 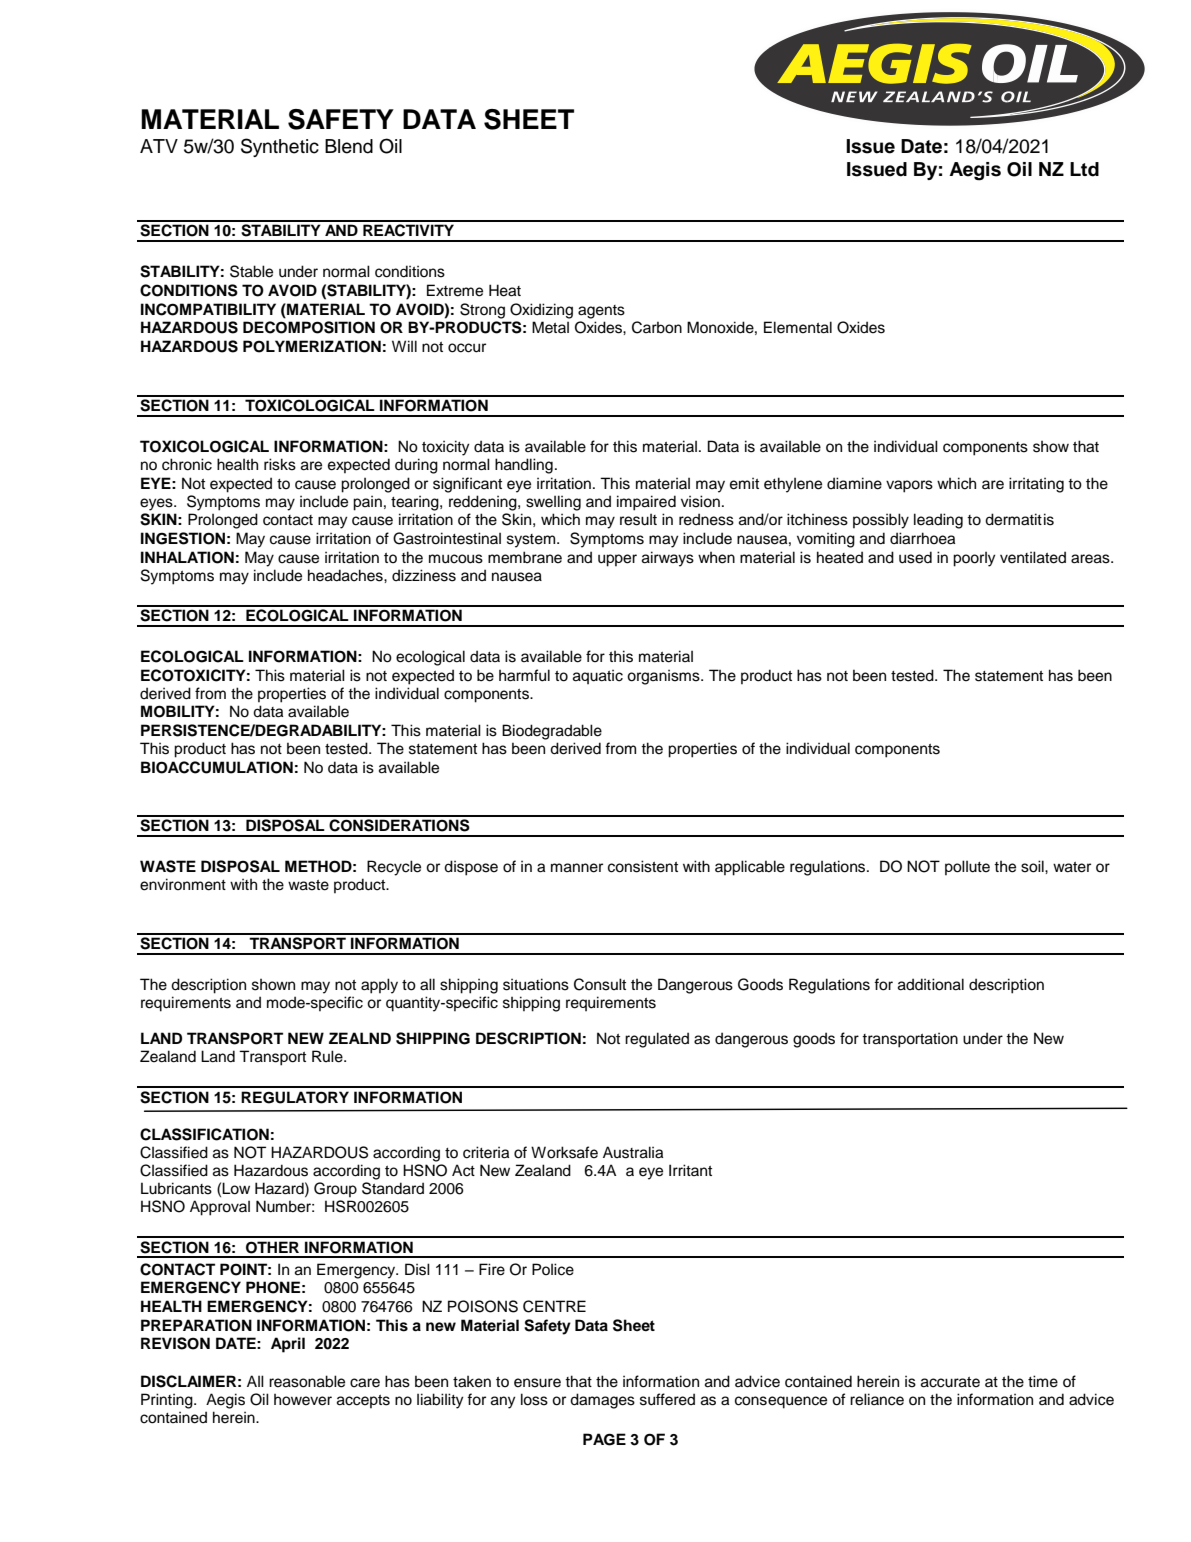 I want to click on agents, so click(x=601, y=312).
